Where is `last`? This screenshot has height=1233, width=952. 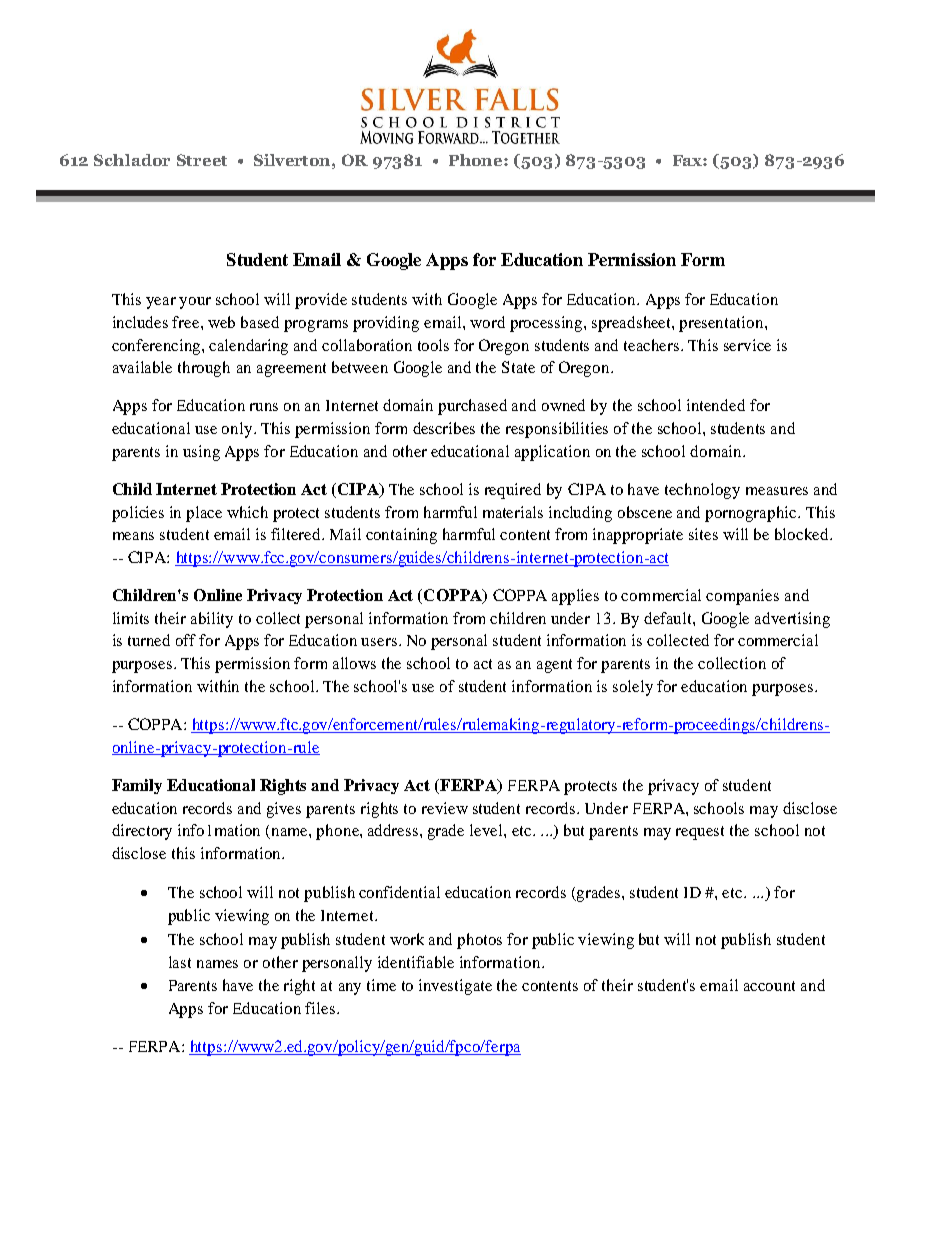 last is located at coordinates (180, 962).
